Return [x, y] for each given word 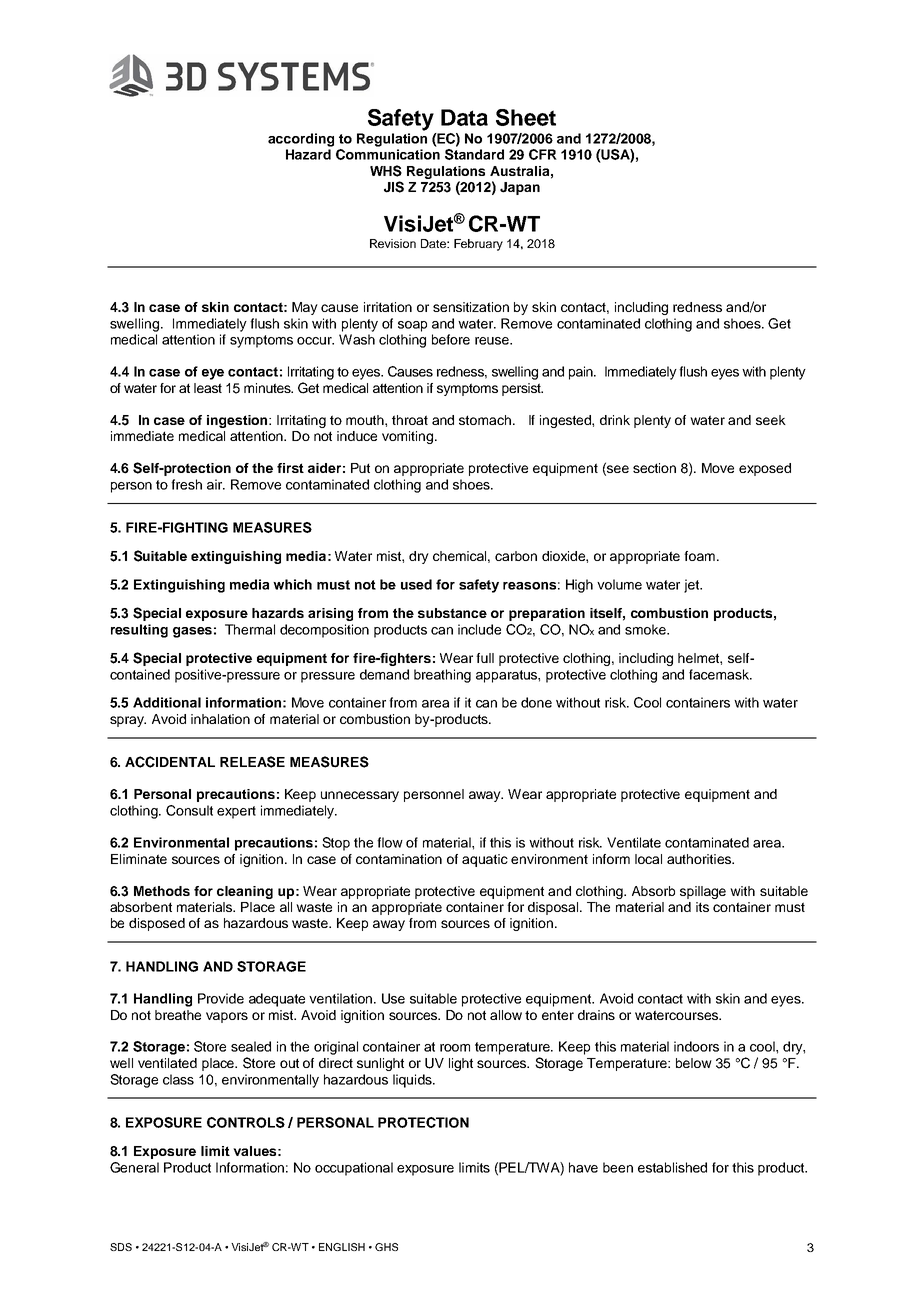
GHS [386, 1247]
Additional [167, 702]
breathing [442, 676]
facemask [720, 674]
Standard [474, 154]
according [301, 140]
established [672, 1167]
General [134, 1167]
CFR [543, 154]
